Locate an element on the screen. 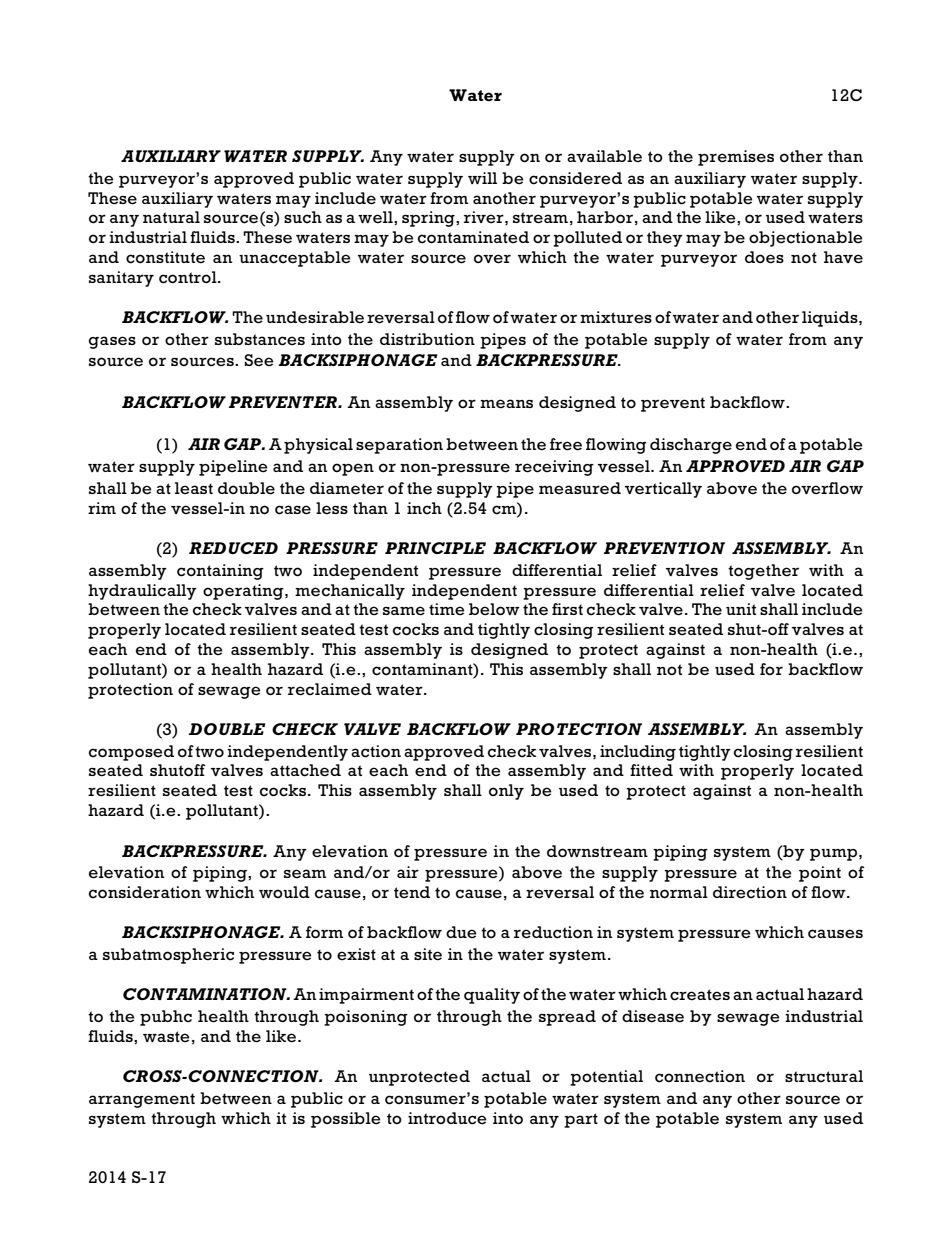 The height and width of the screenshot is (1233, 952). least is located at coordinates (194, 488).
